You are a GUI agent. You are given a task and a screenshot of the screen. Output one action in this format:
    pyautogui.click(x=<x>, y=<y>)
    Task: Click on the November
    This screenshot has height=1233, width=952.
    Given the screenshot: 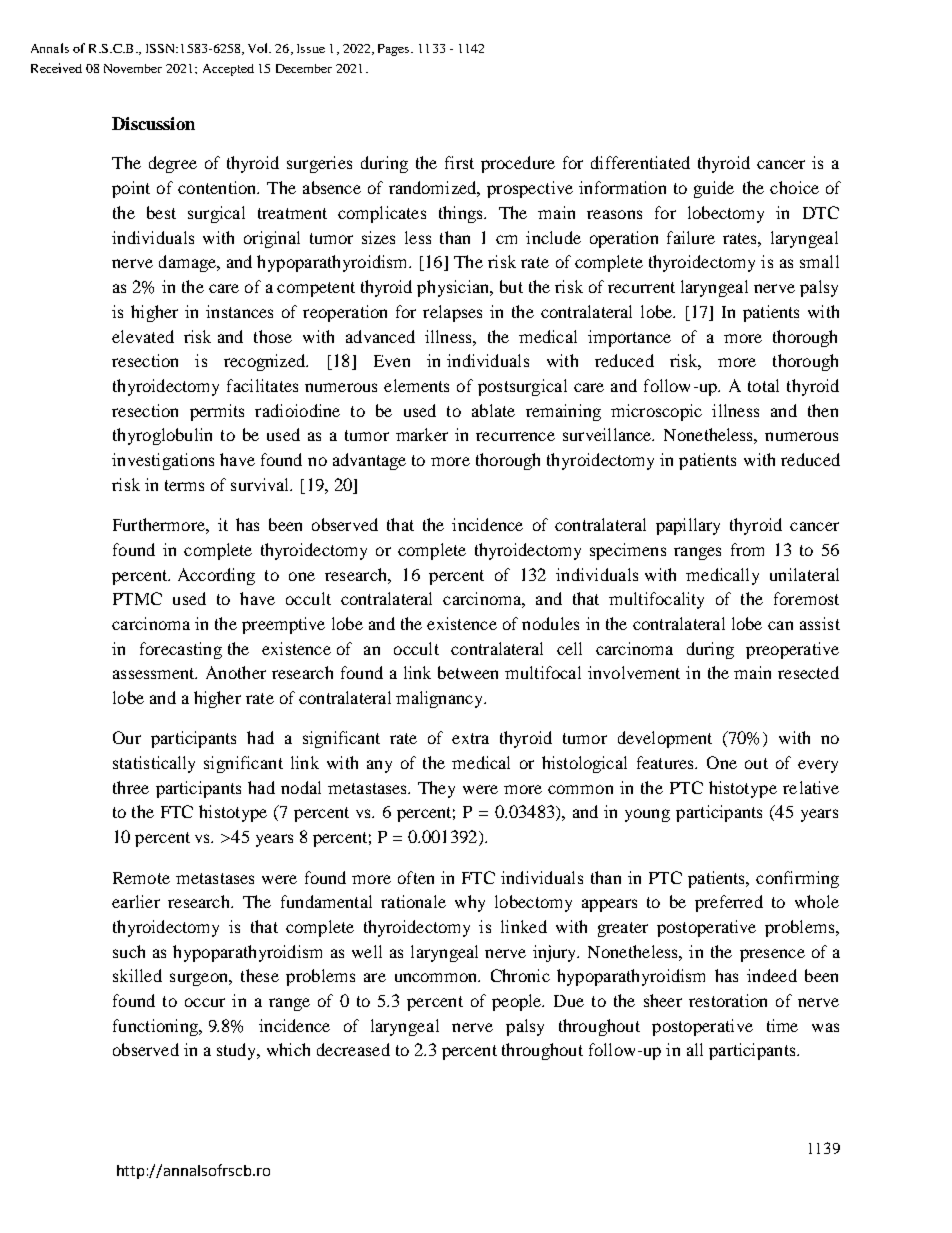 What is the action you would take?
    pyautogui.click(x=133, y=68)
